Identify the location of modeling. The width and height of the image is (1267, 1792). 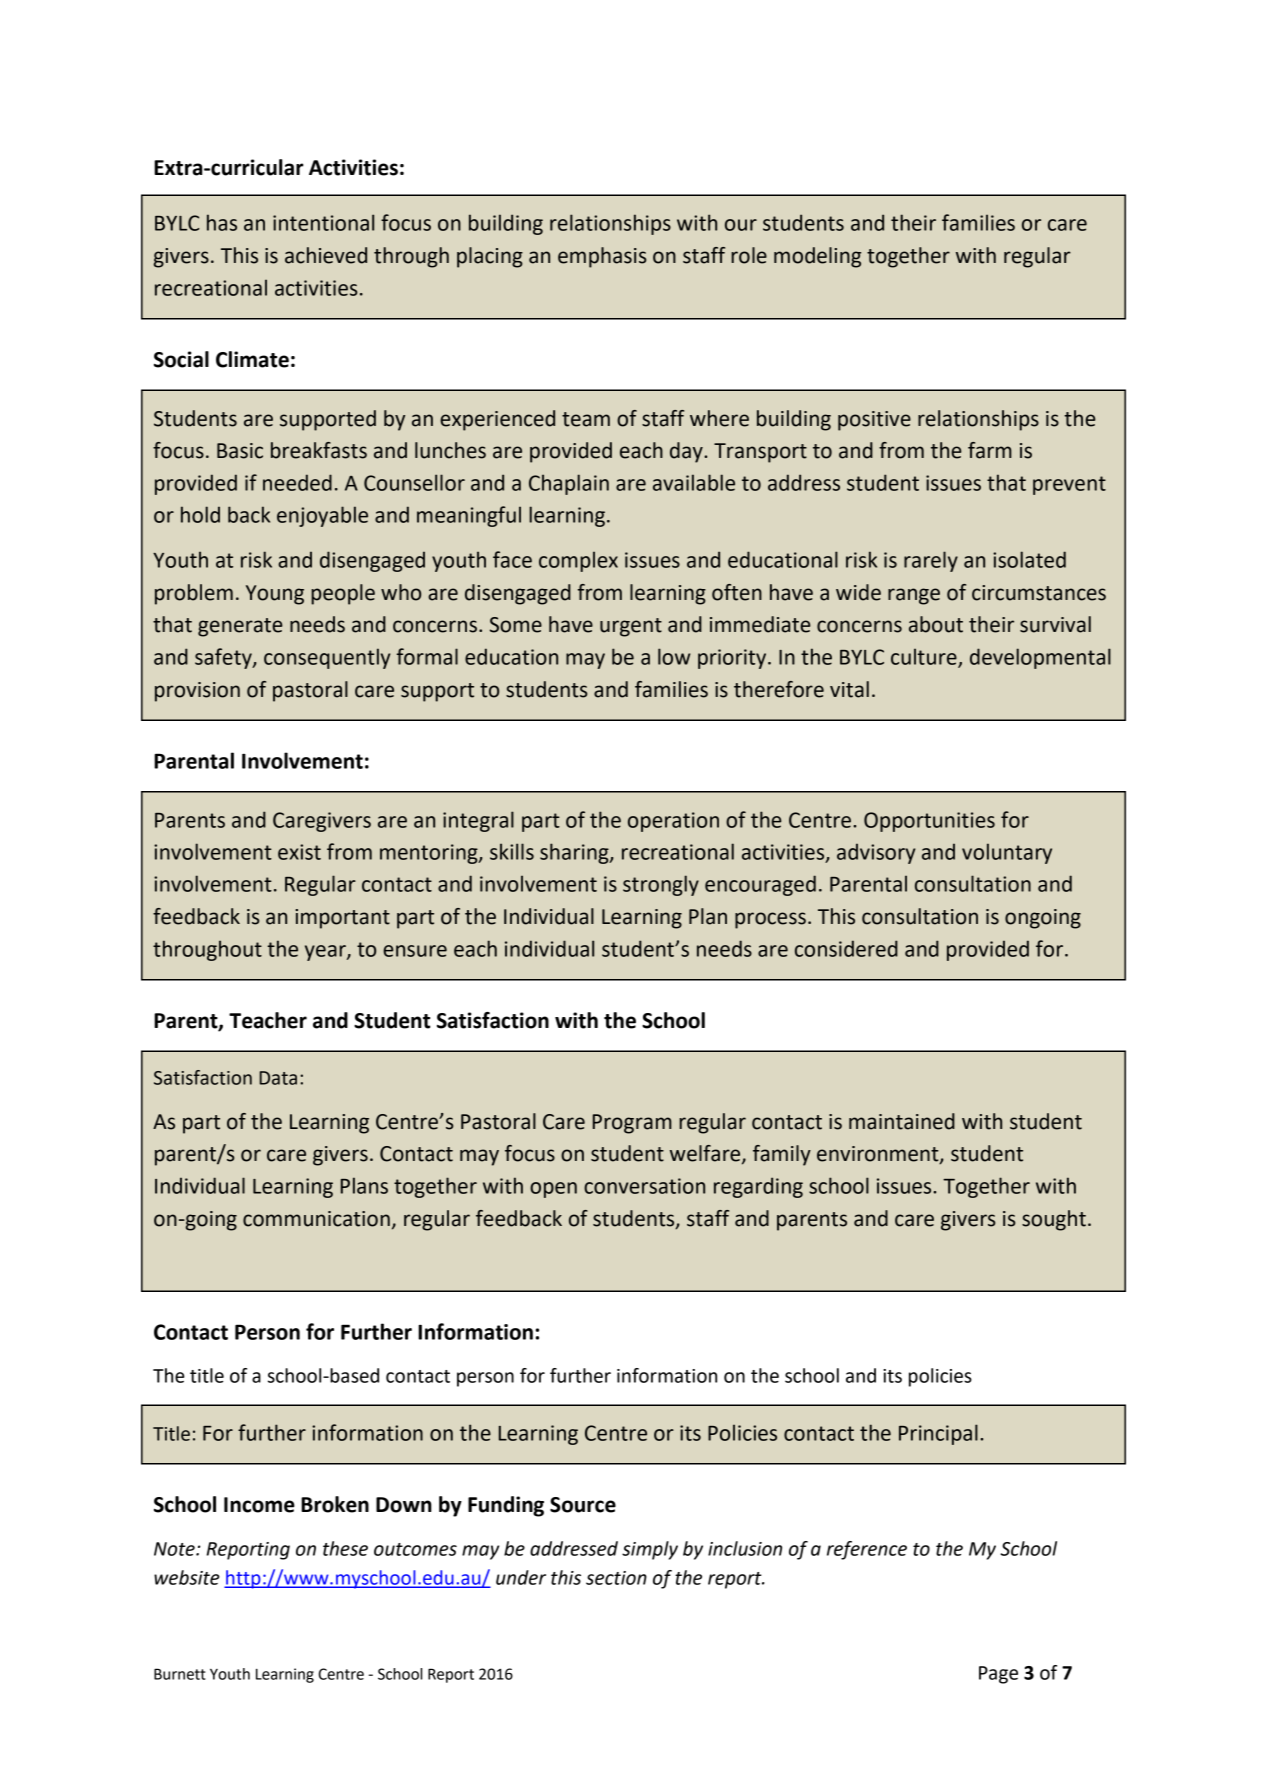
(817, 257).
